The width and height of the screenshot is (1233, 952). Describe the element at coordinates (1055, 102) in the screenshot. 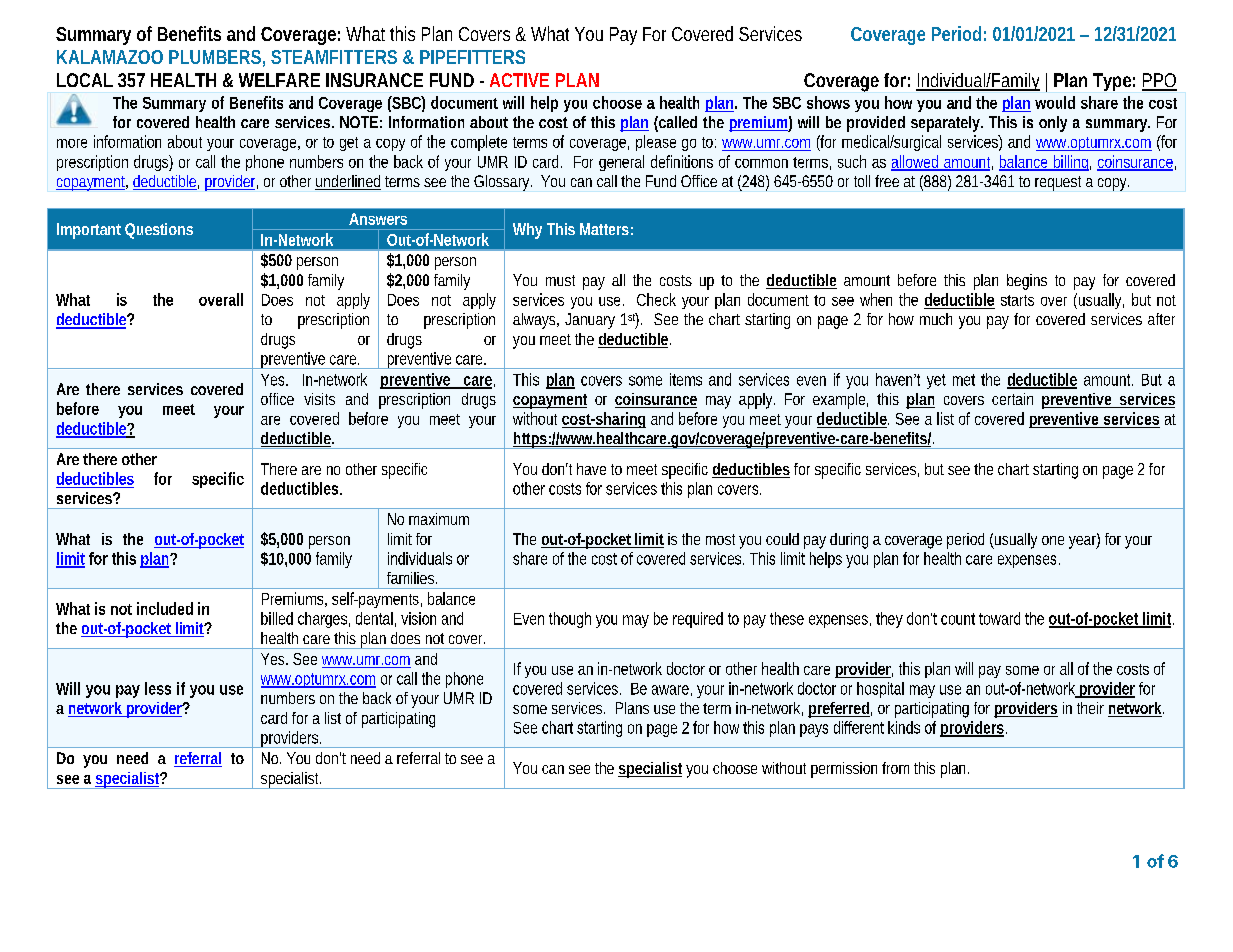

I see `would` at that location.
